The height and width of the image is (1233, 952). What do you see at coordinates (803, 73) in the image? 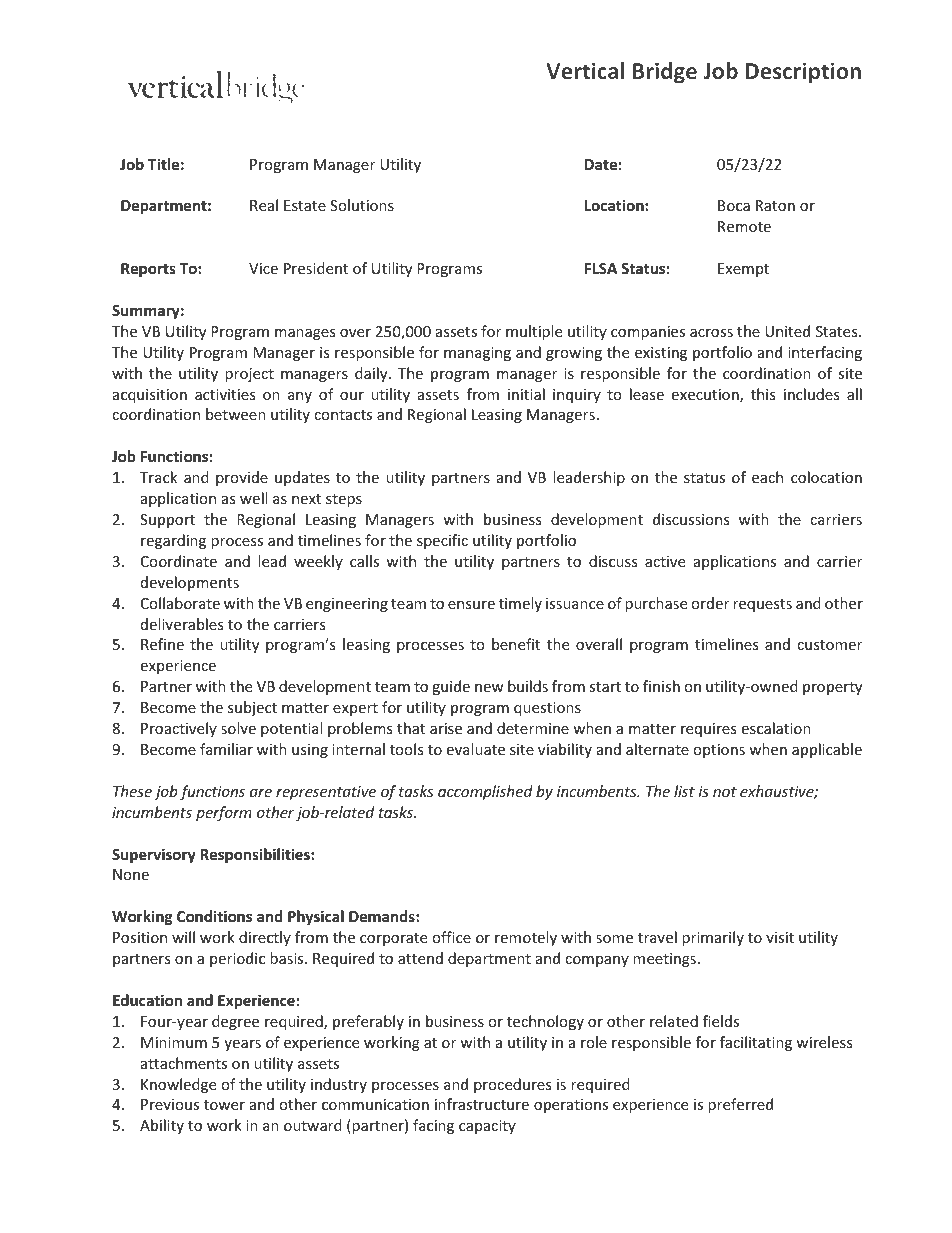
I see `Description` at bounding box center [803, 73].
